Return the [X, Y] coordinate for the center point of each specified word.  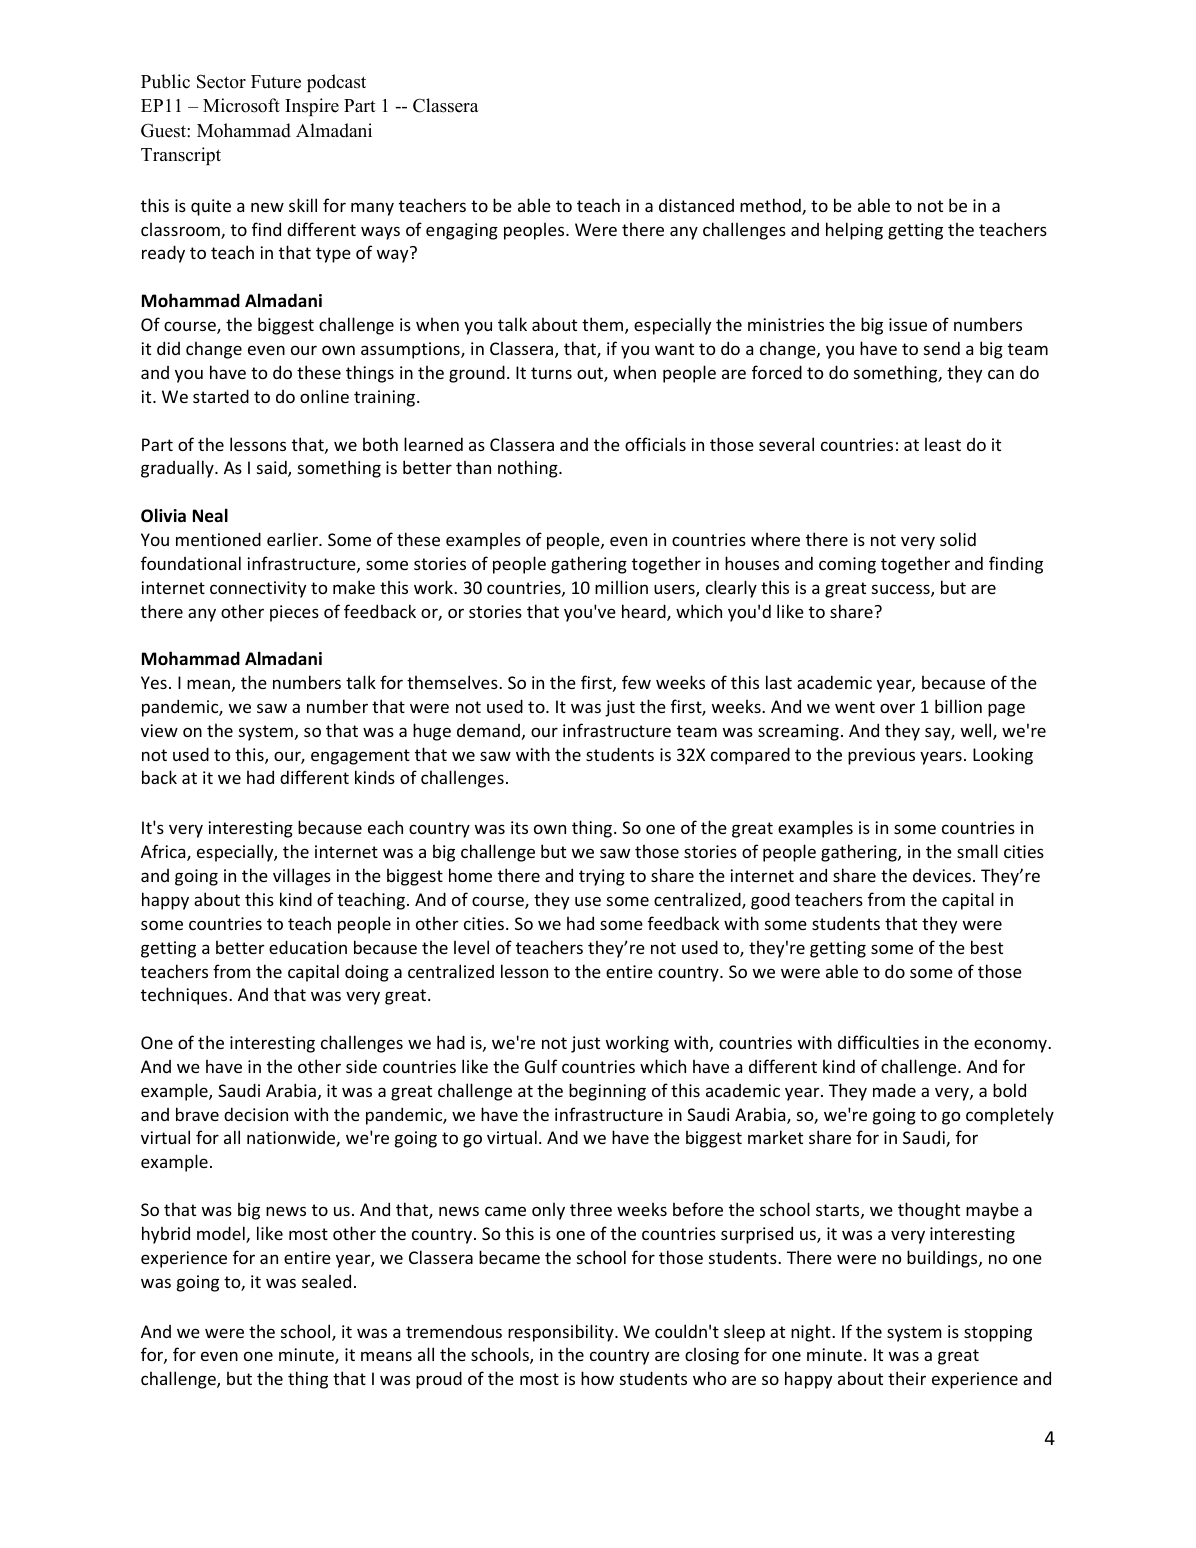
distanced [696, 205]
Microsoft [241, 105]
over [897, 708]
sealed [326, 1281]
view [159, 730]
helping [854, 231]
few [636, 682]
